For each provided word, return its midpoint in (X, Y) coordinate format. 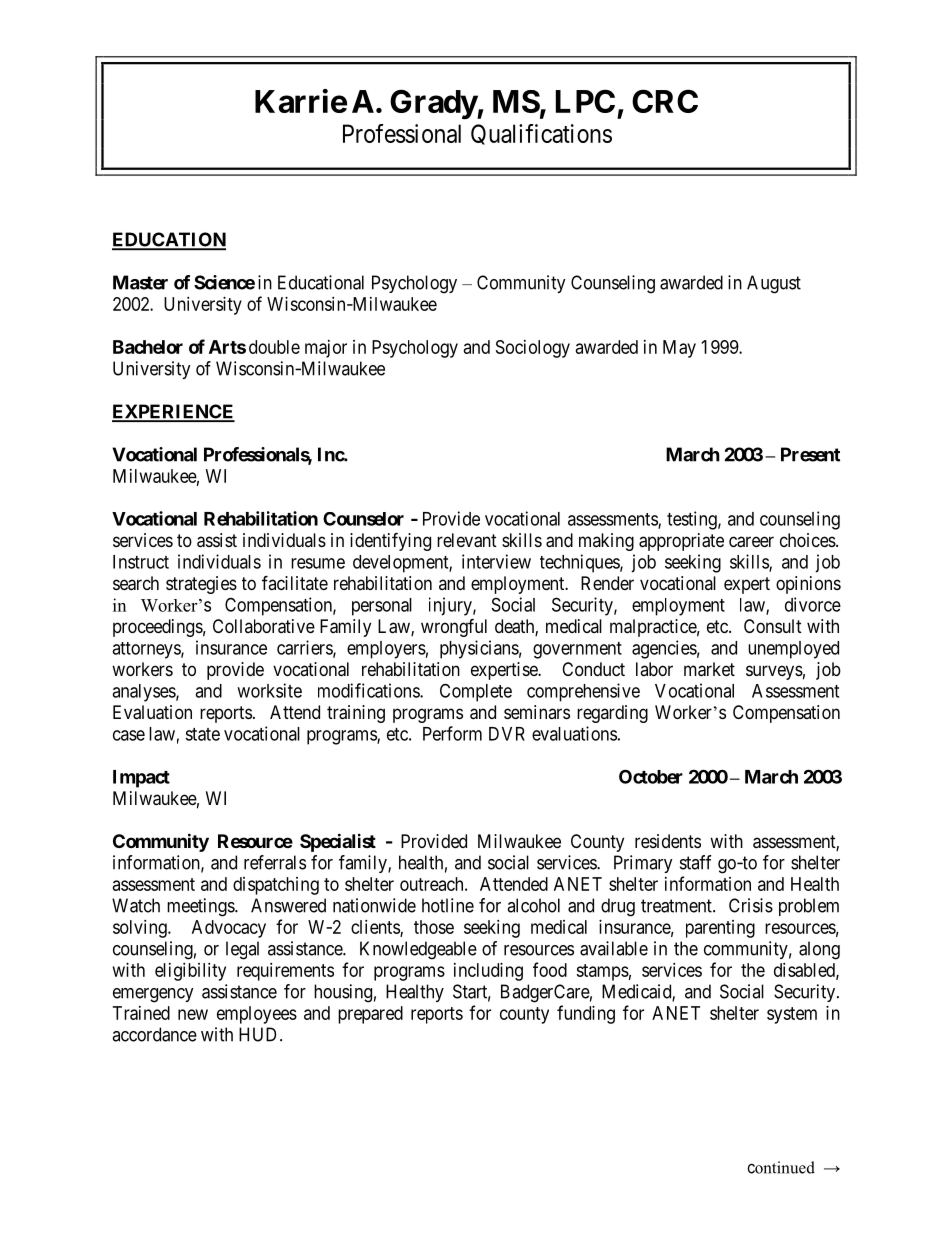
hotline (448, 905)
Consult (773, 626)
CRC (665, 101)
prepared (370, 1015)
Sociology (533, 349)
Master (140, 282)
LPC (585, 101)
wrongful (454, 627)
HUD (260, 1034)
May (679, 349)
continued (781, 1167)
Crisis (751, 905)
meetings (201, 907)
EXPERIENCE (173, 412)
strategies (201, 585)
